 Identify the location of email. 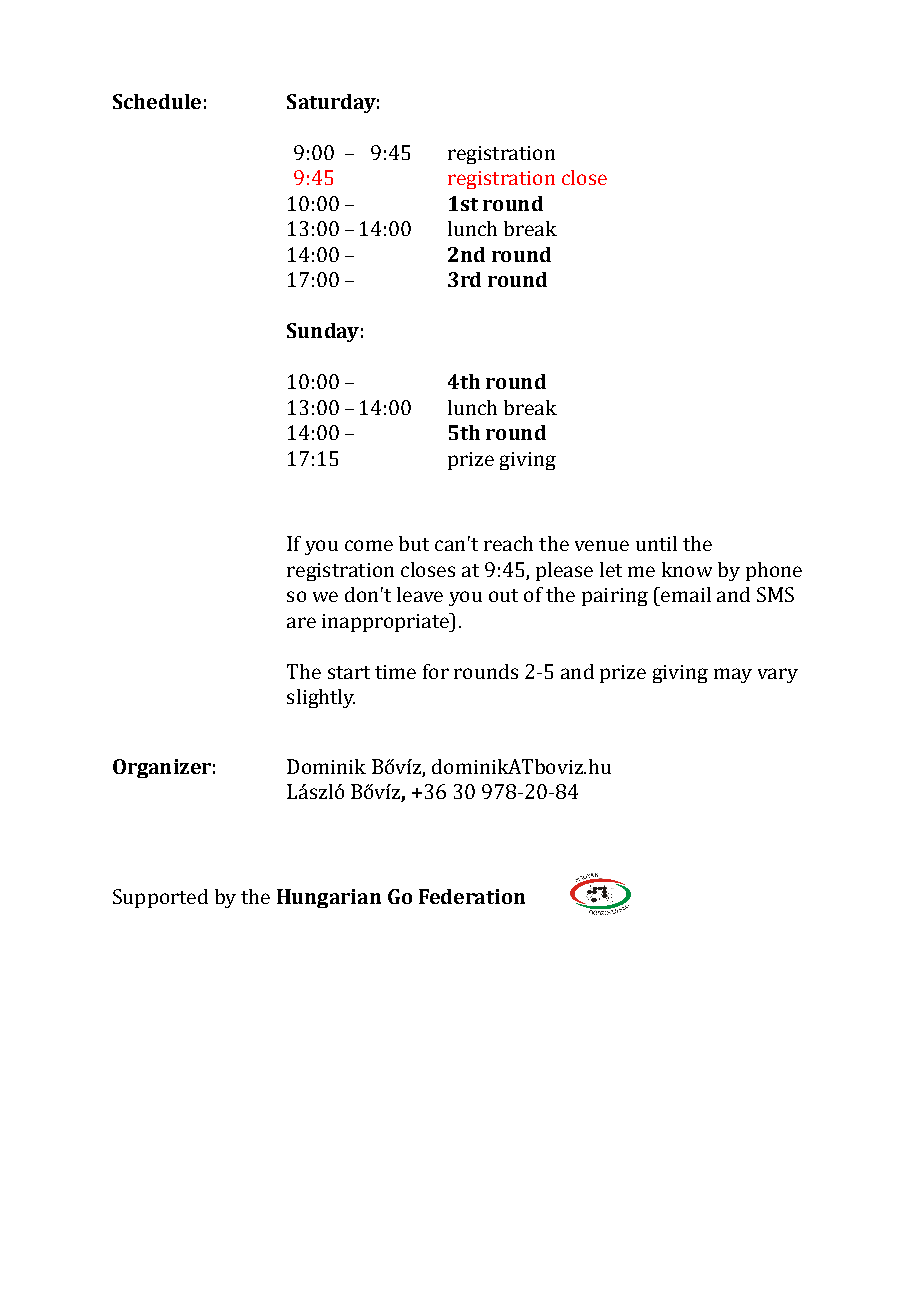
(685, 594).
